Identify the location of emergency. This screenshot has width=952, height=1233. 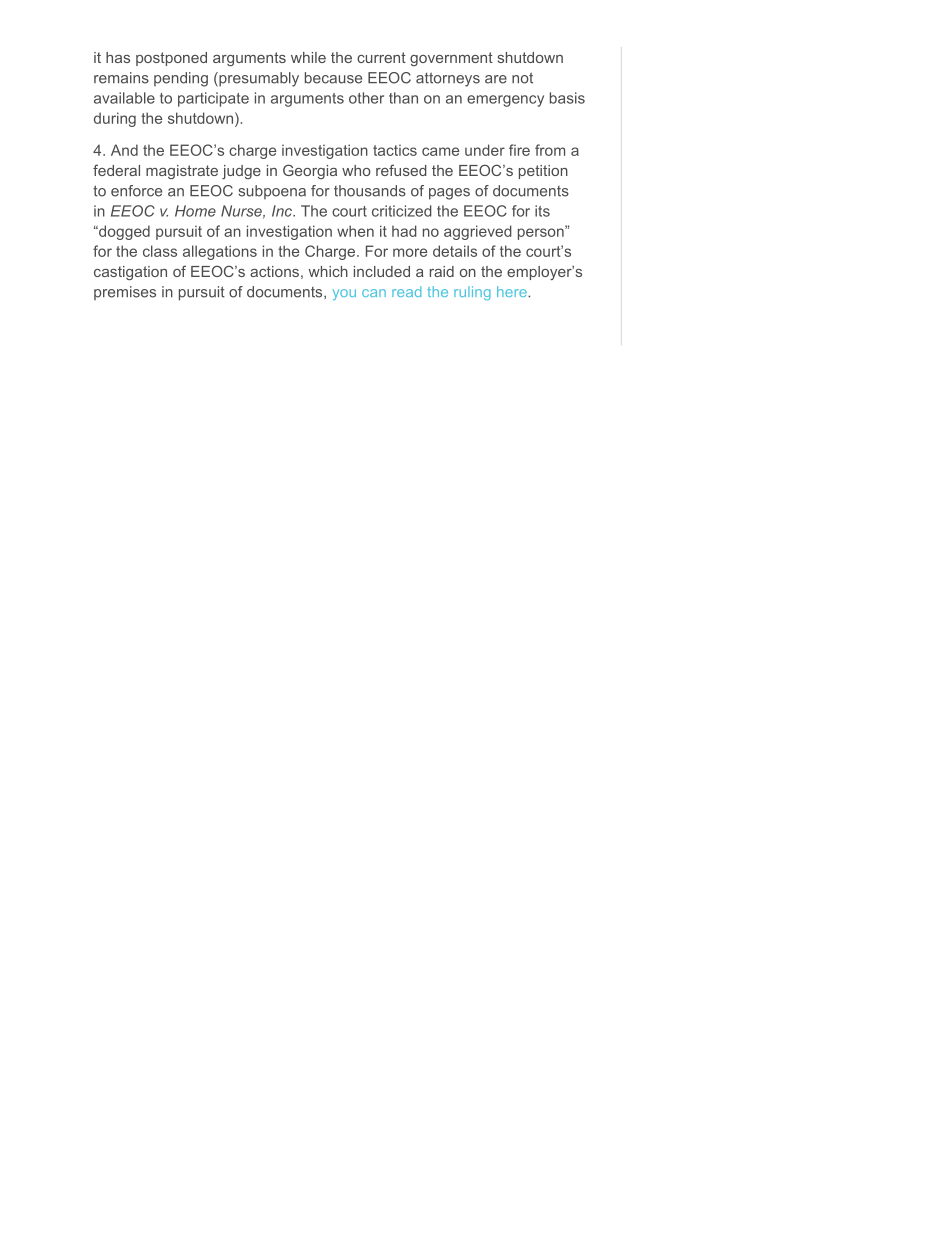
(505, 101).
